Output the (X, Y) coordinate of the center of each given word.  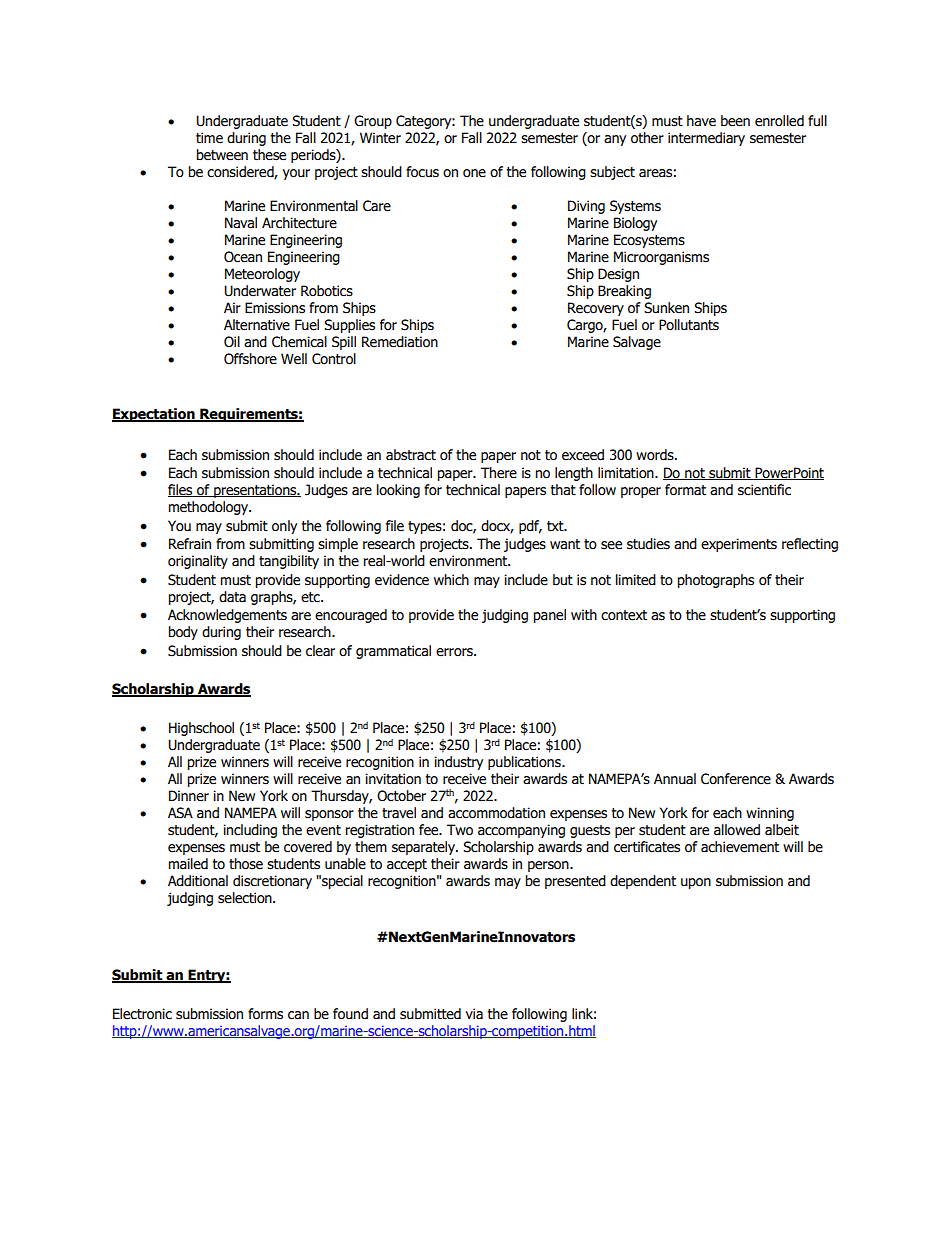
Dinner (189, 796)
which (451, 580)
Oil (232, 342)
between (222, 155)
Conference (736, 779)
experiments (739, 545)
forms (265, 1014)
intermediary (706, 139)
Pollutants (689, 325)
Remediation (400, 342)
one (474, 173)
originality (198, 562)
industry (458, 763)
